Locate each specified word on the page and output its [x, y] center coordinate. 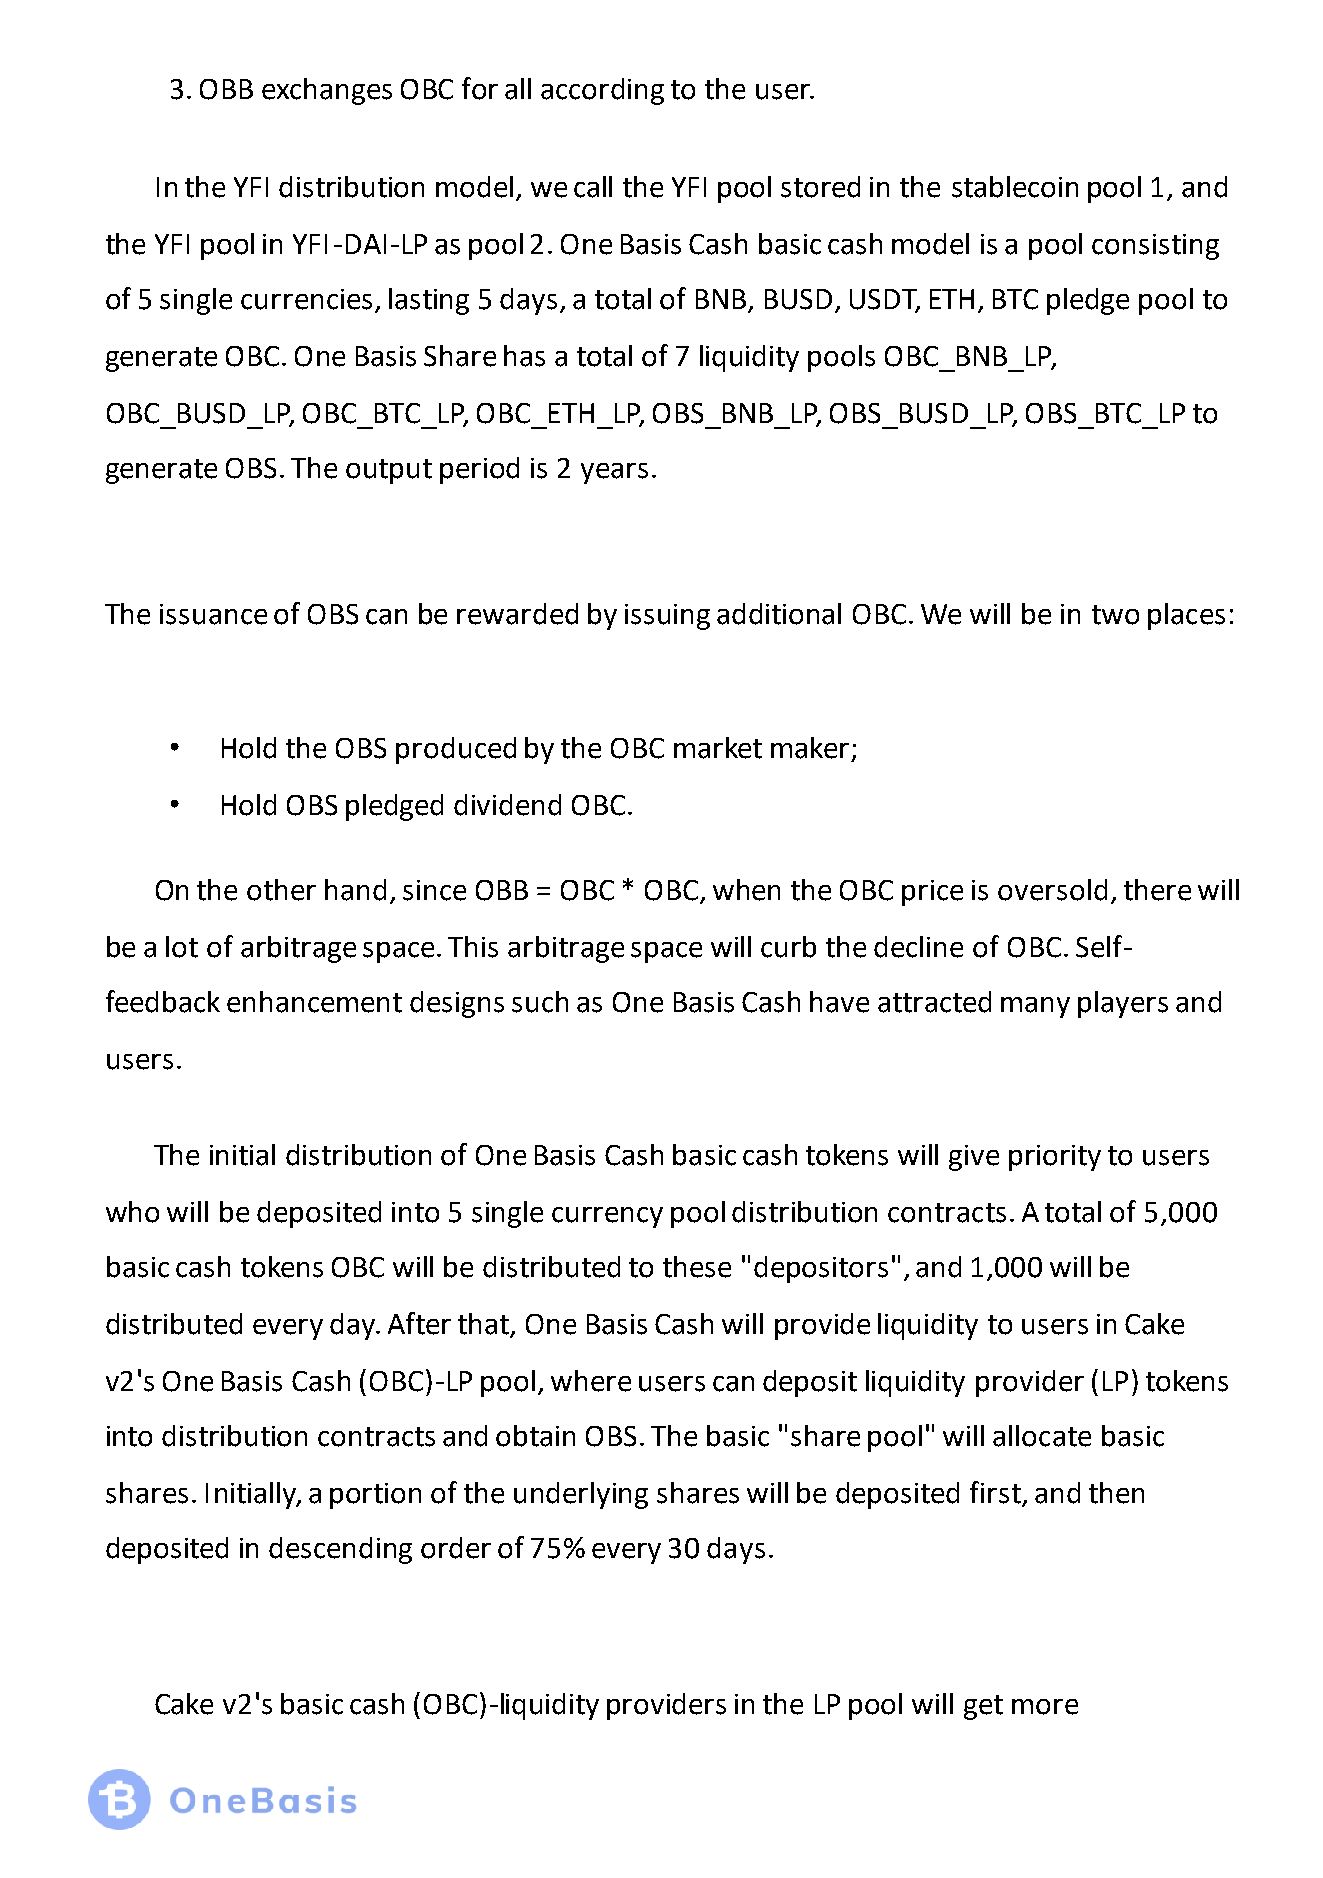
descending [340, 1550]
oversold [1052, 890]
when [746, 890]
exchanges [327, 91]
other [281, 890]
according [602, 91]
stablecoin [1015, 187]
